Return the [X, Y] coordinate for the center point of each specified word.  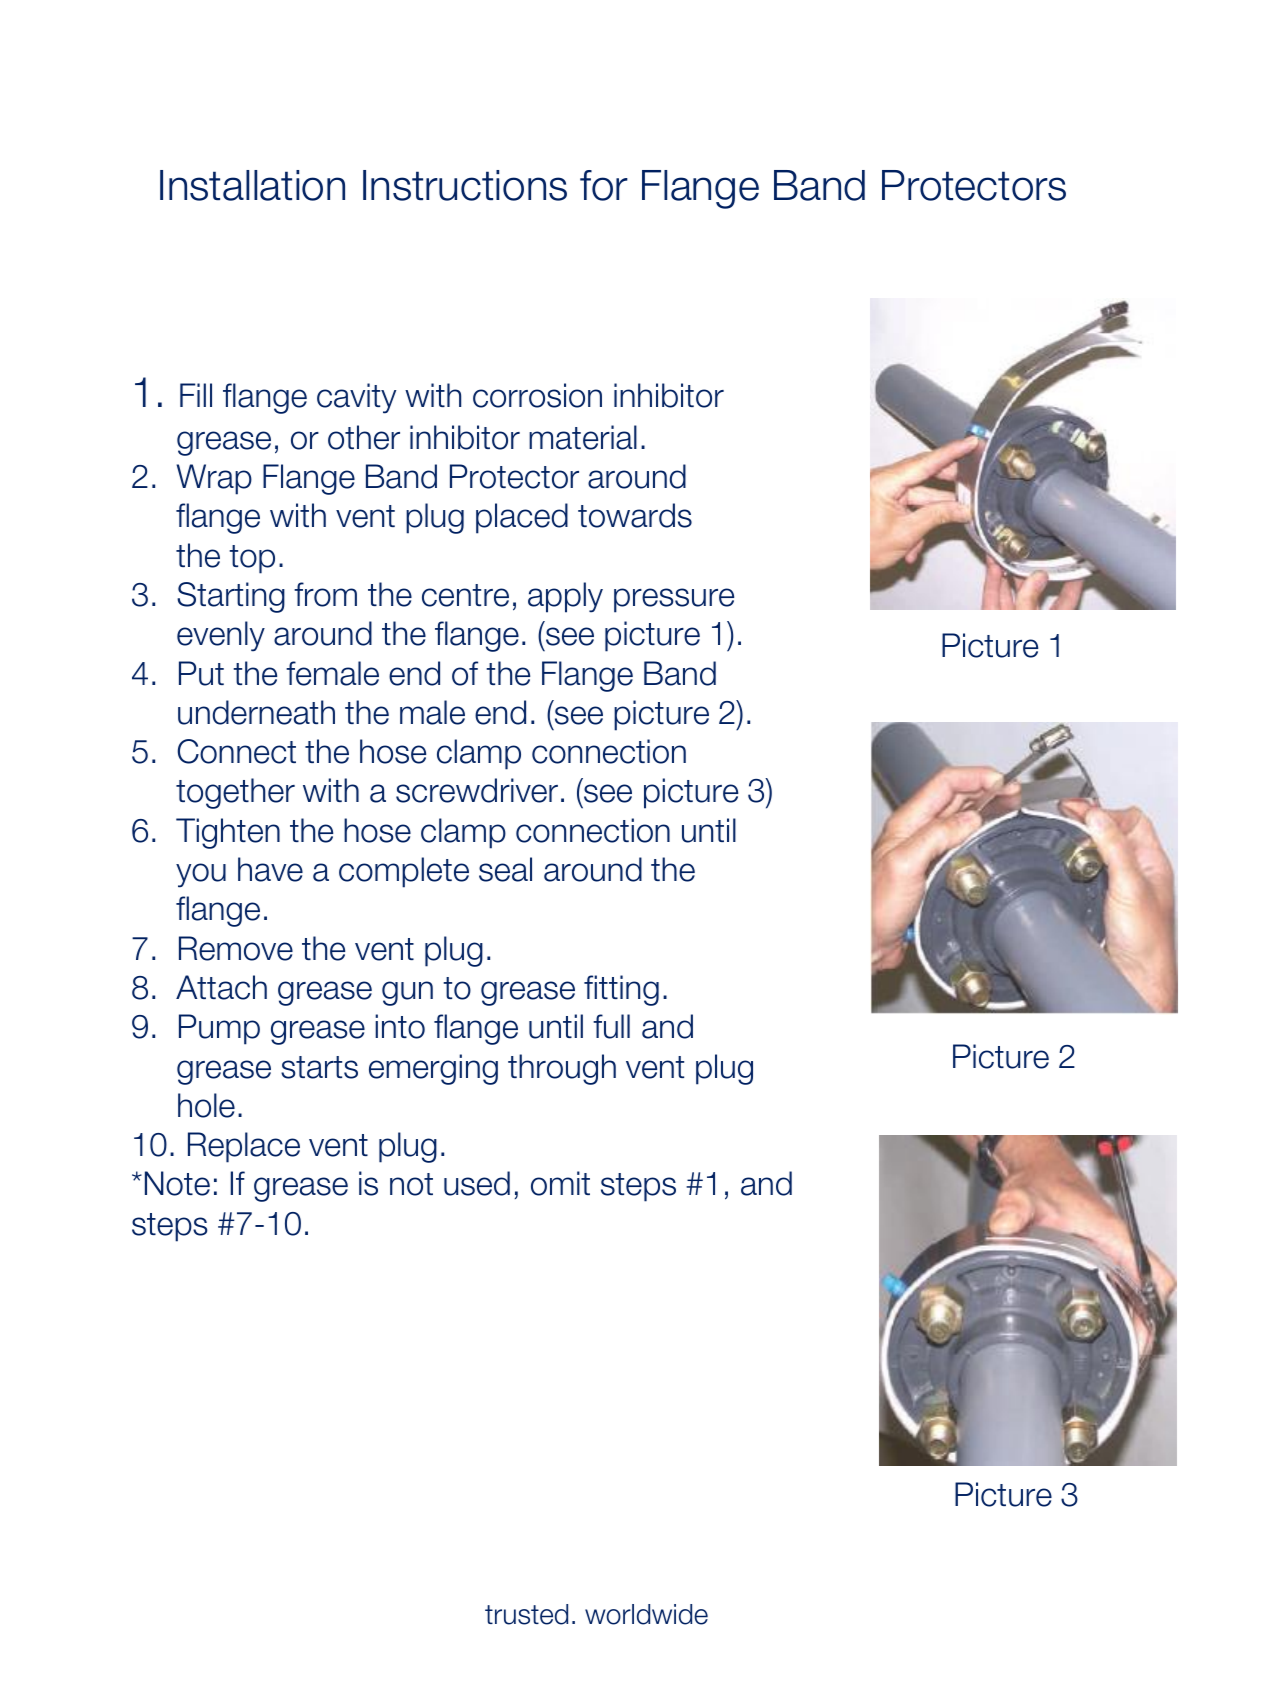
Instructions [465, 185]
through [562, 1069]
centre [465, 595]
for [604, 185]
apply [565, 597]
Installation [252, 185]
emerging [433, 1069]
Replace [244, 1147]
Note [177, 1183]
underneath [256, 712]
